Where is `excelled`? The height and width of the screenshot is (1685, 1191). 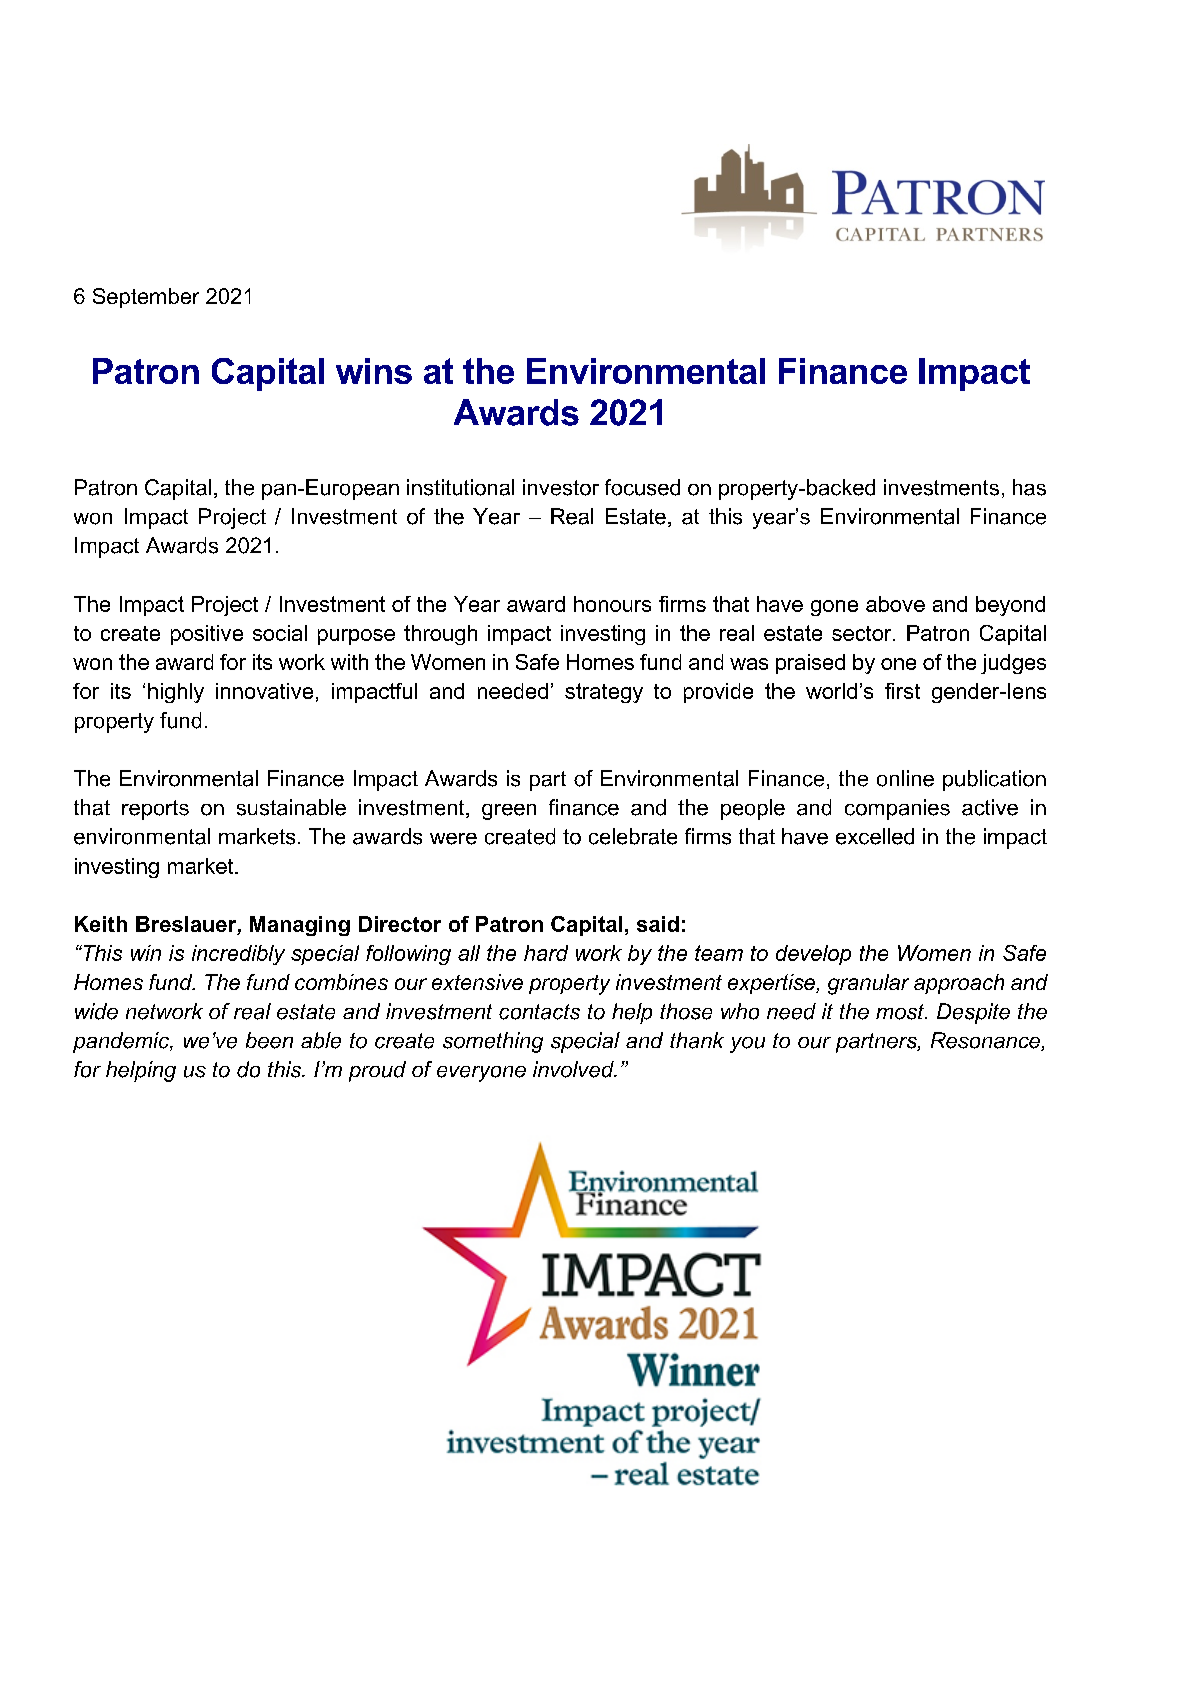
excelled is located at coordinates (875, 836).
